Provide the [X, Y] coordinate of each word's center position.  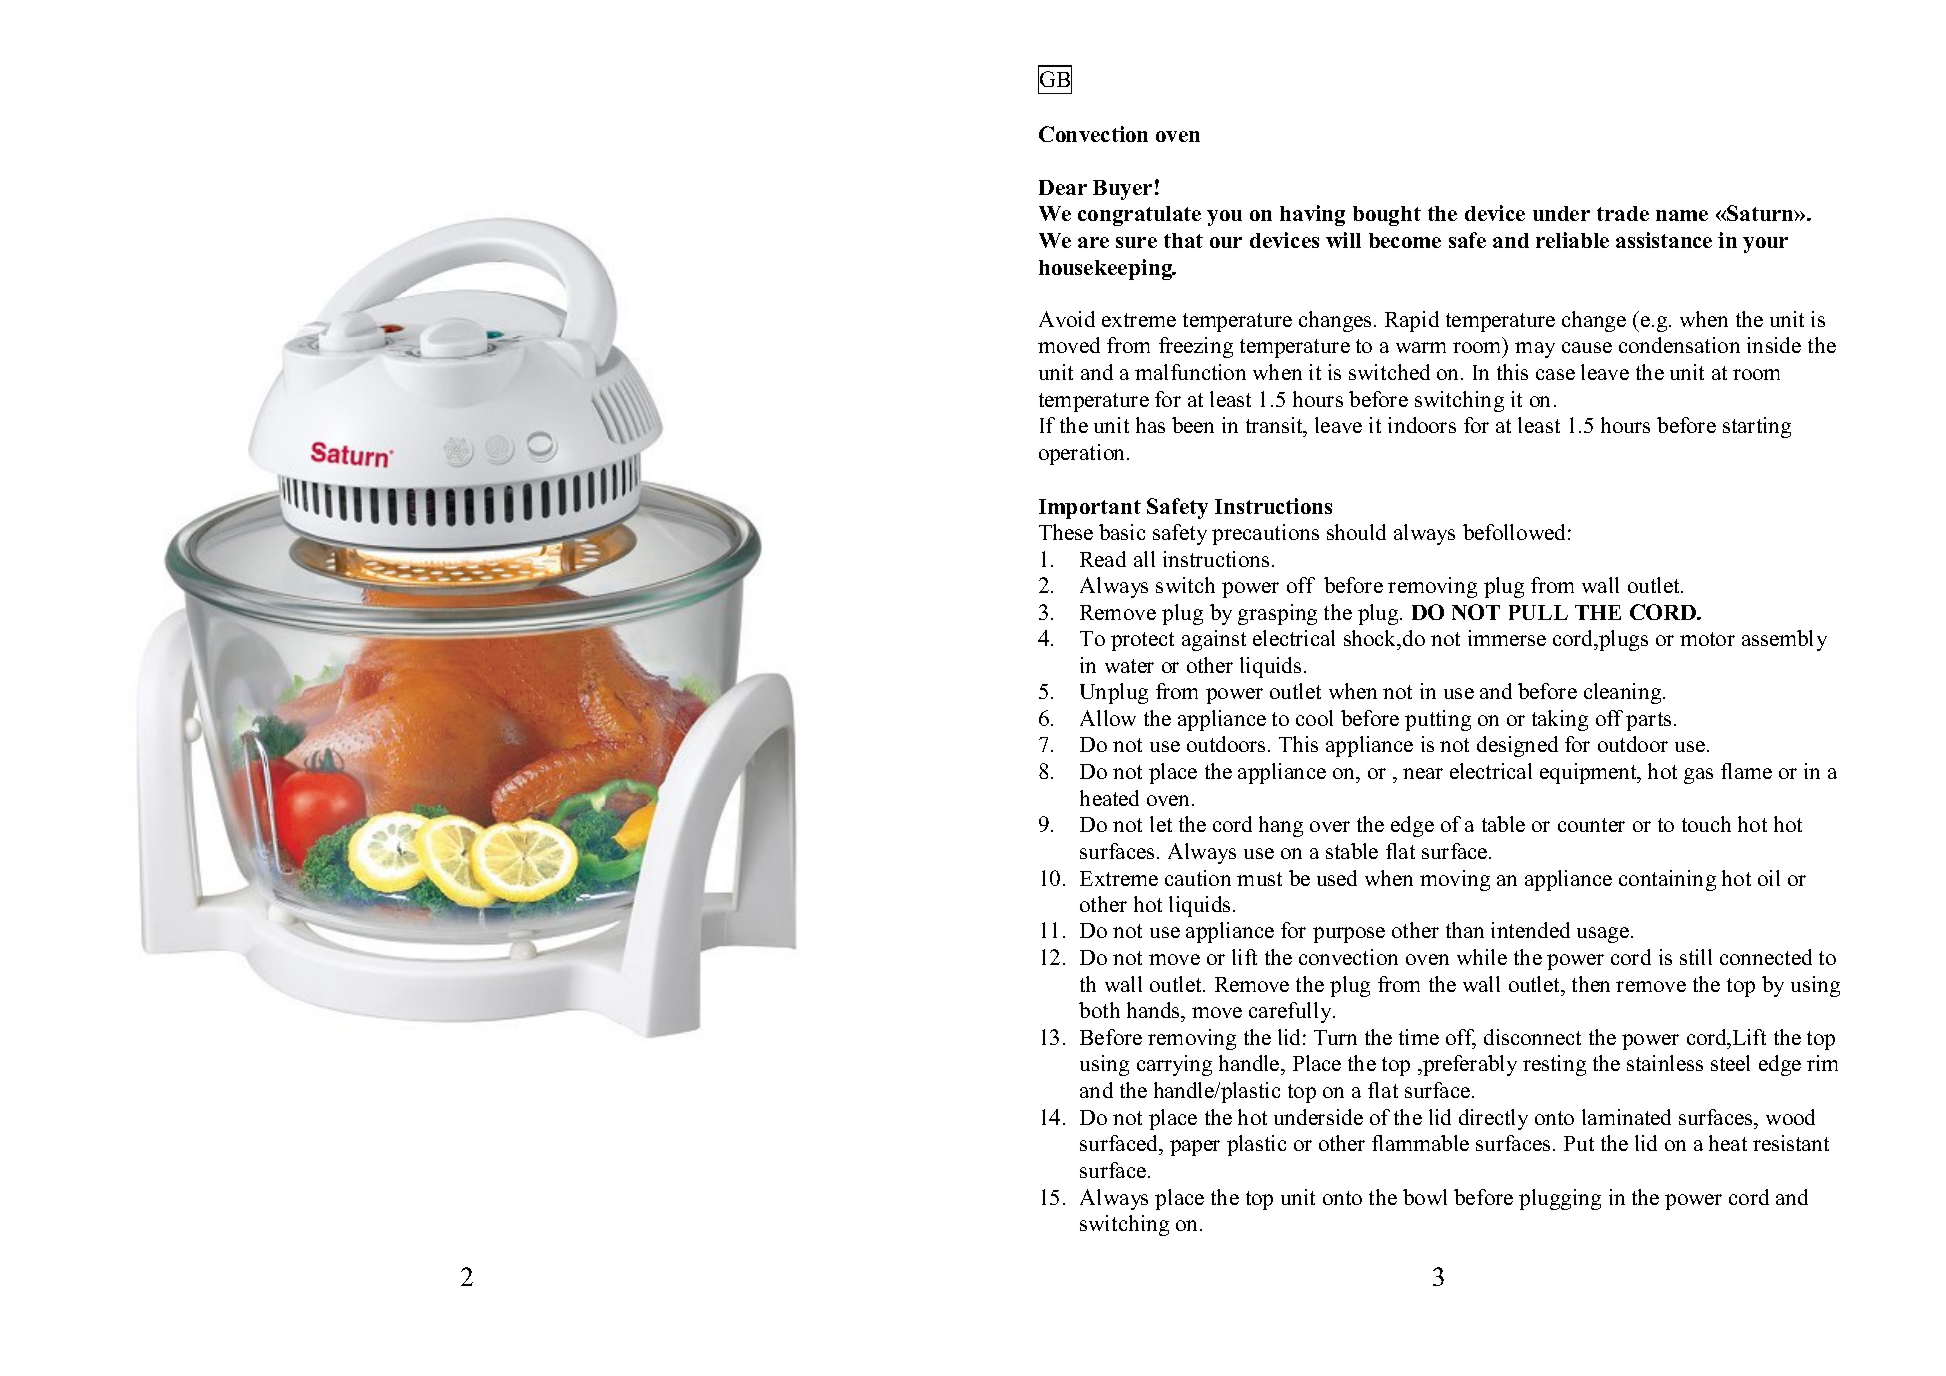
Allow [1108, 718]
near [1423, 773]
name [1682, 215]
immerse [1507, 638]
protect [1142, 641]
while [1482, 957]
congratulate [1139, 216]
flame [1746, 771]
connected [1766, 957]
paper [1195, 1148]
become [1405, 240]
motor [1707, 639]
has [1150, 425]
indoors [1422, 425]
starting [1757, 427]
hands [1155, 1010]
